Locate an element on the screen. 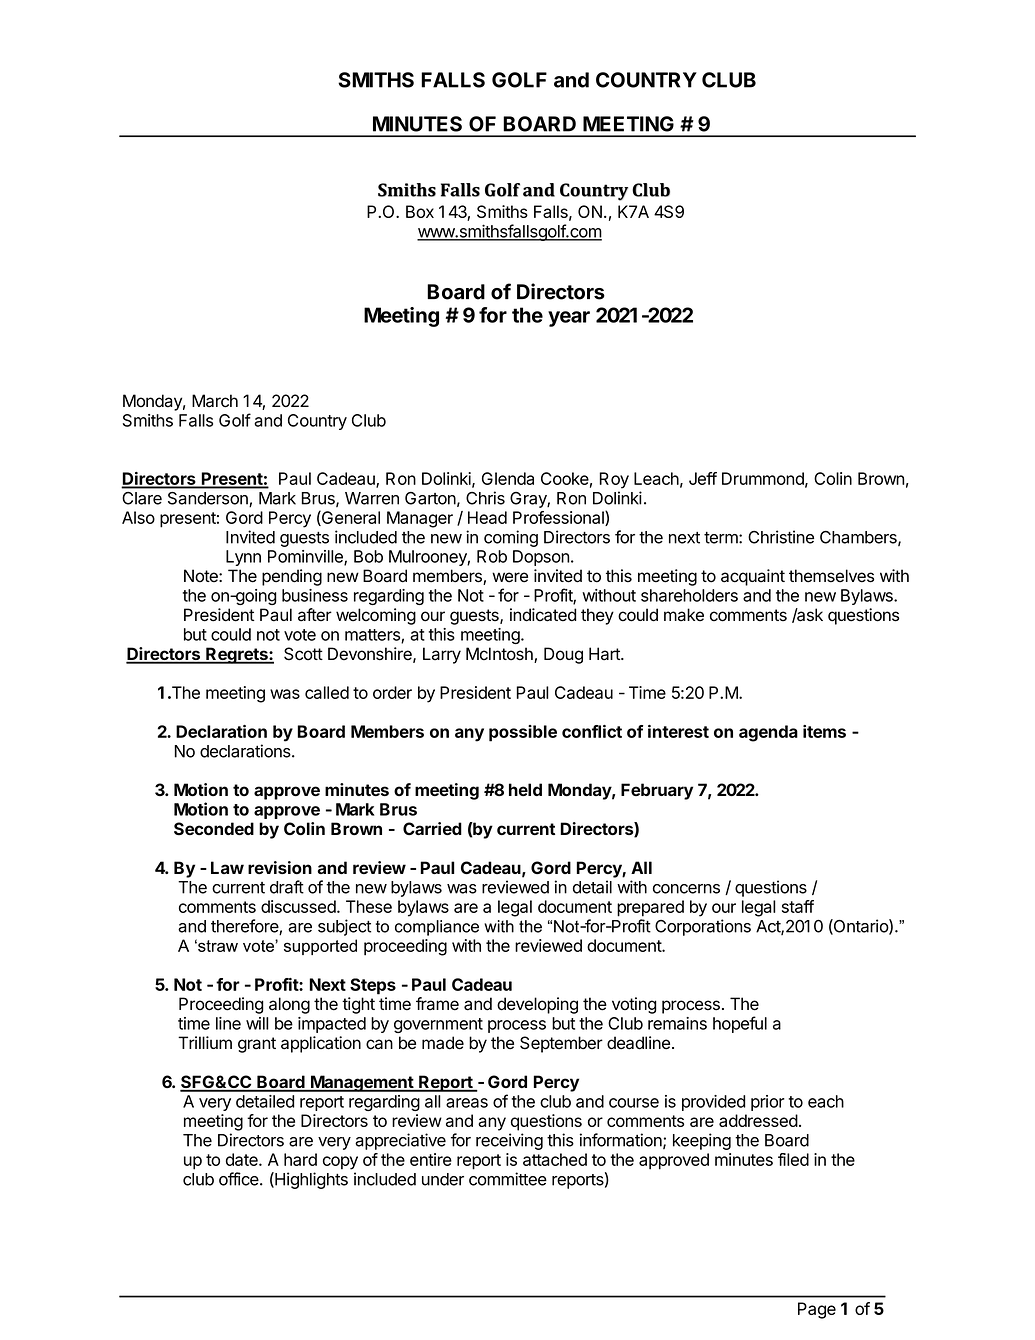 This screenshot has width=1035, height=1340. Trillium is located at coordinates (205, 1042).
